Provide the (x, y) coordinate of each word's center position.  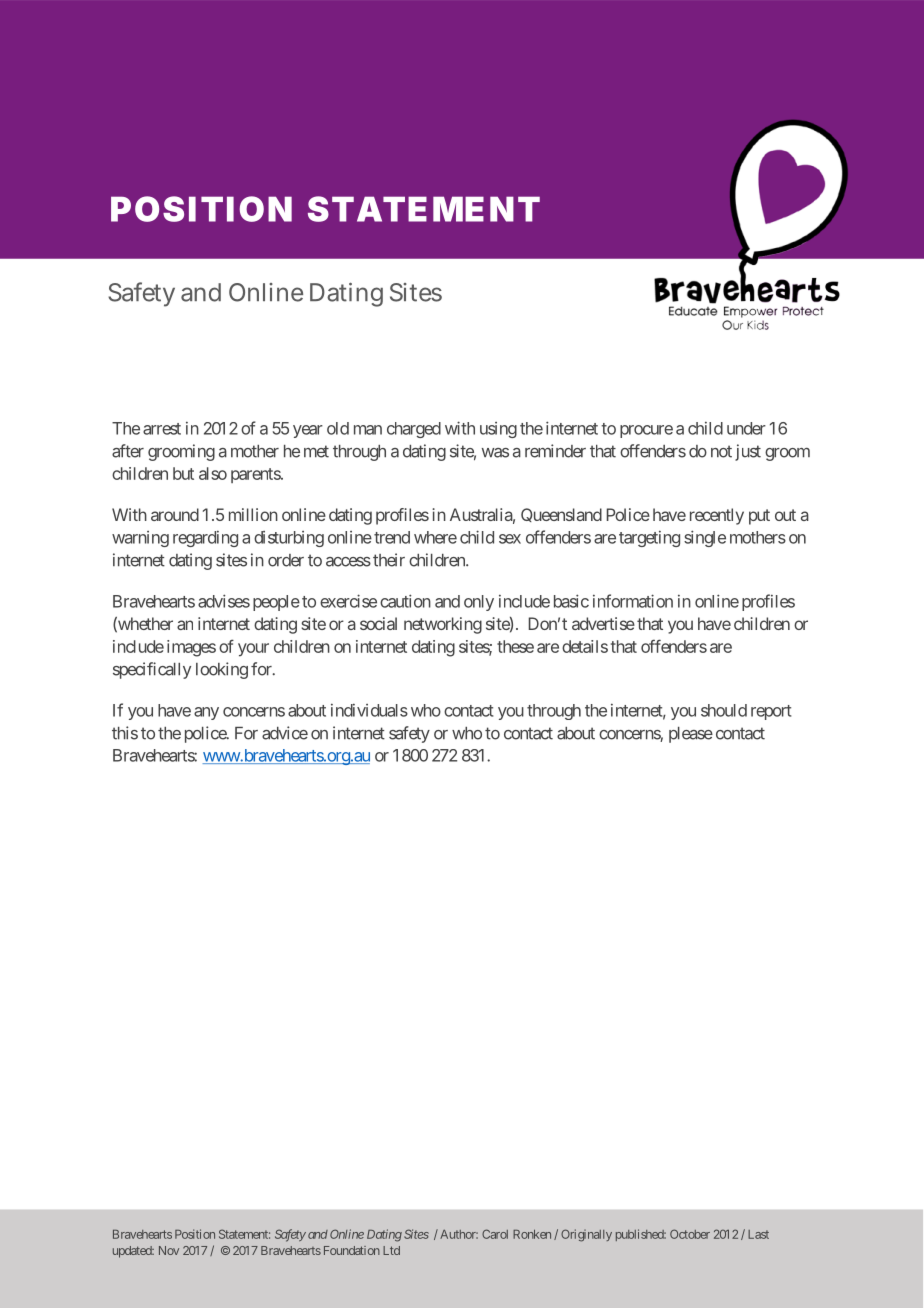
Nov (169, 1250)
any (206, 713)
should (724, 710)
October (690, 1234)
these (515, 646)
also (213, 473)
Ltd (391, 1250)
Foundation (352, 1250)
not (721, 451)
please (691, 735)
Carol (495, 1234)
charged (414, 430)
